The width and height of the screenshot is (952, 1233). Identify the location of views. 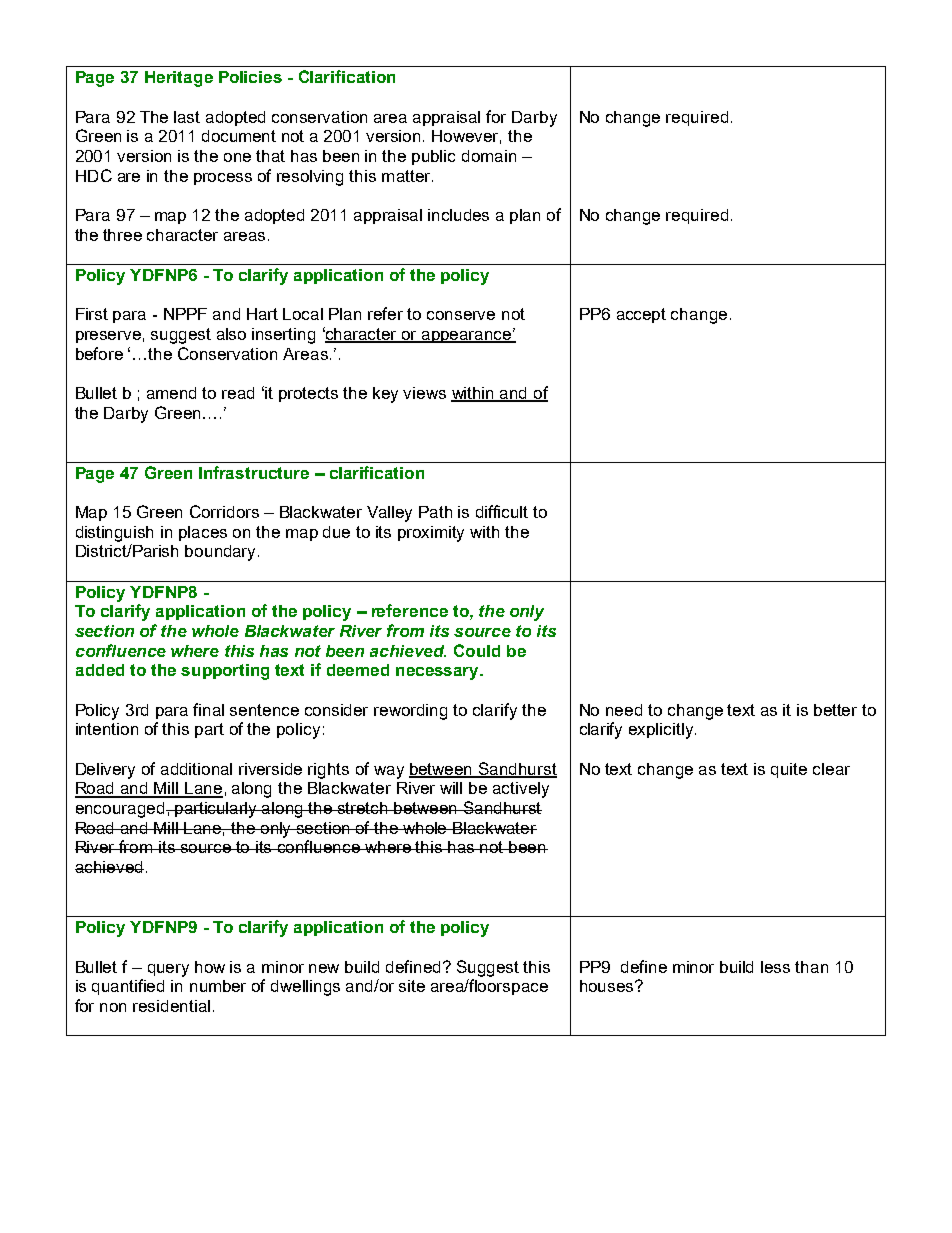
(424, 393).
